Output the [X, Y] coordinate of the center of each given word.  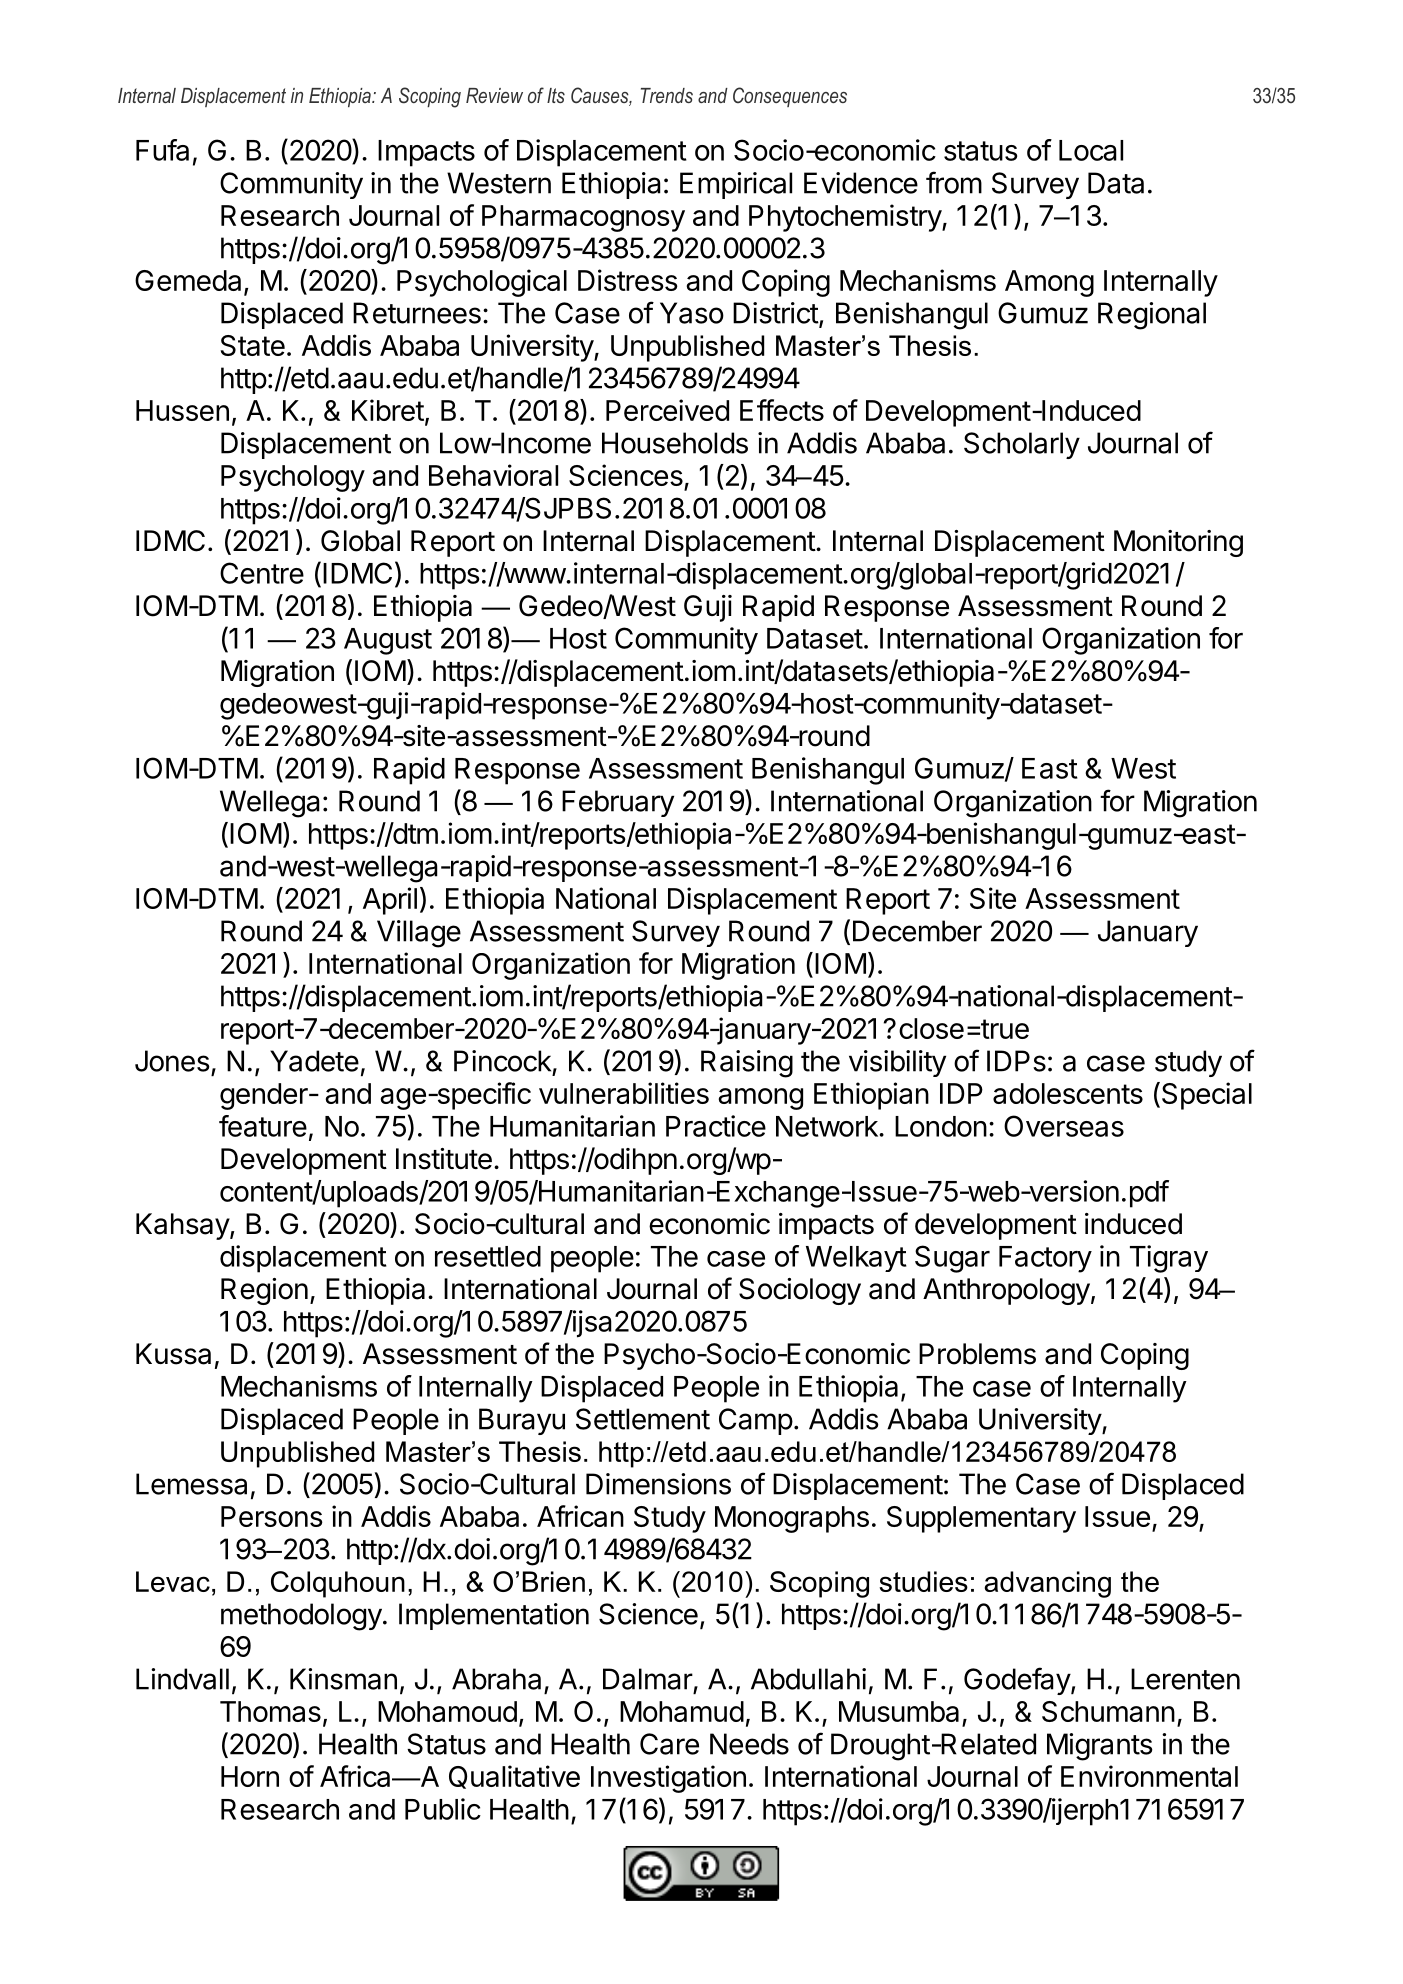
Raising [747, 1064]
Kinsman [343, 1679]
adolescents [1068, 1093]
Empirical [736, 185]
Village [419, 934]
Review [494, 95]
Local [1091, 150]
